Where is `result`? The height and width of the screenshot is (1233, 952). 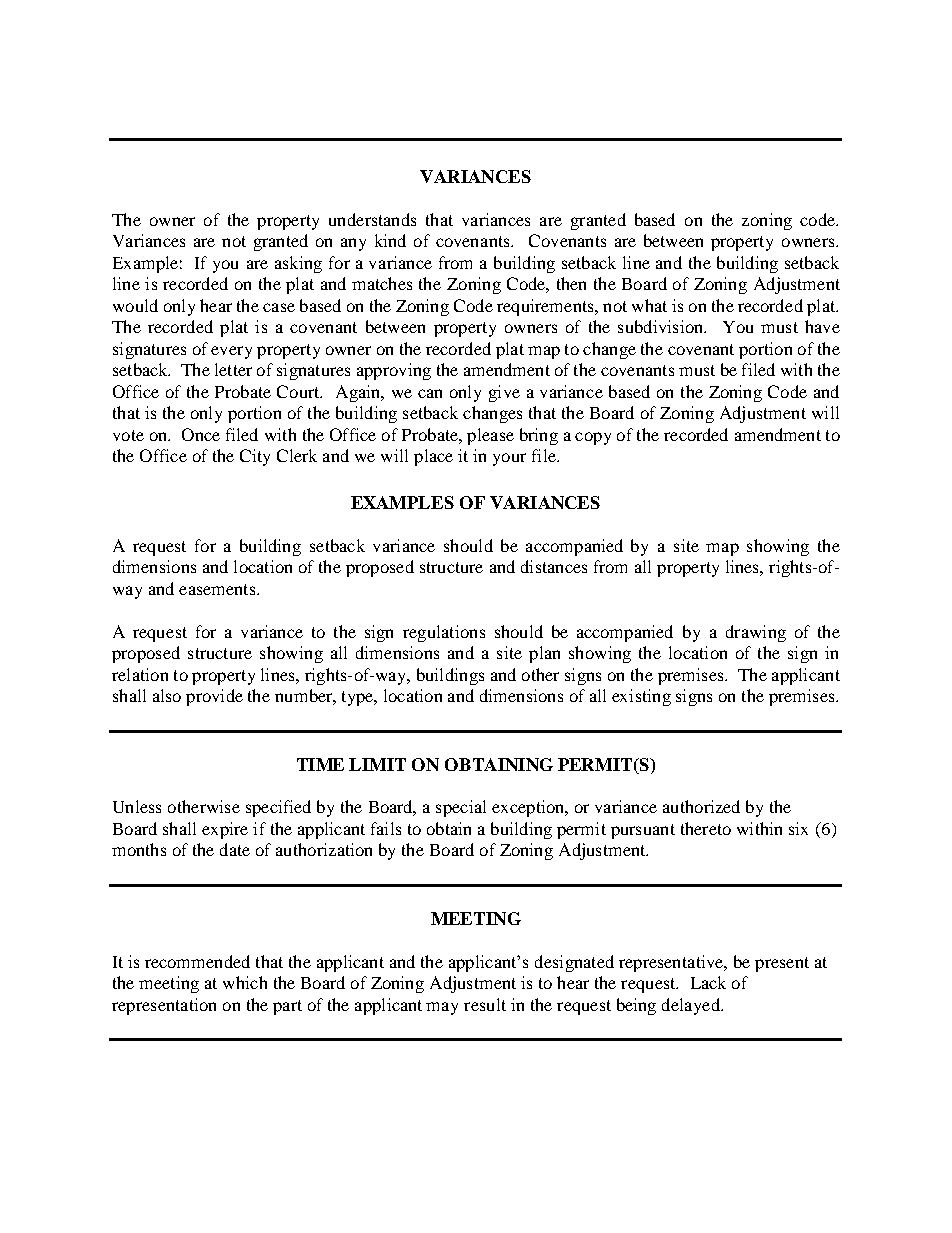
result is located at coordinates (485, 1004).
